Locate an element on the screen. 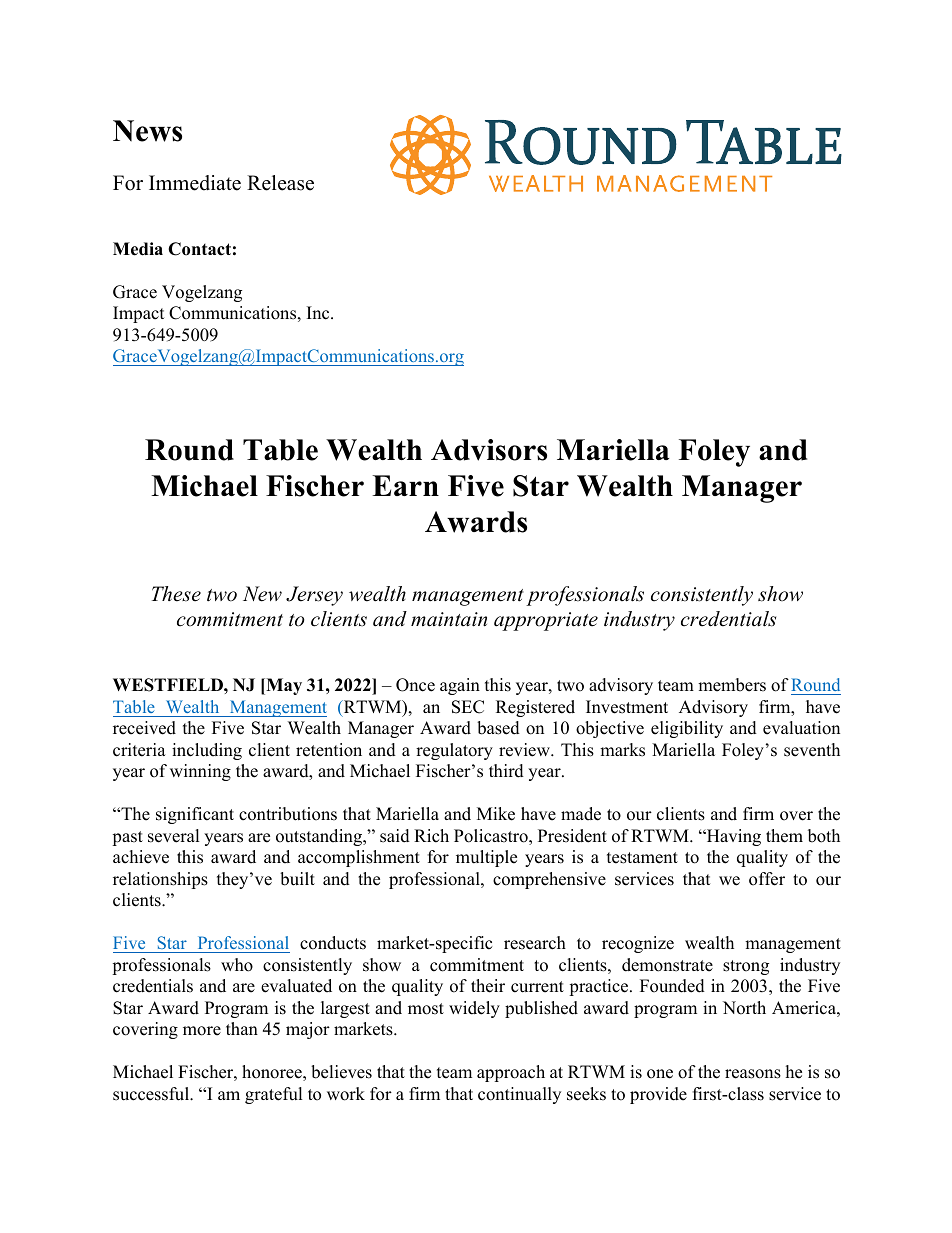  Earn is located at coordinates (405, 485).
